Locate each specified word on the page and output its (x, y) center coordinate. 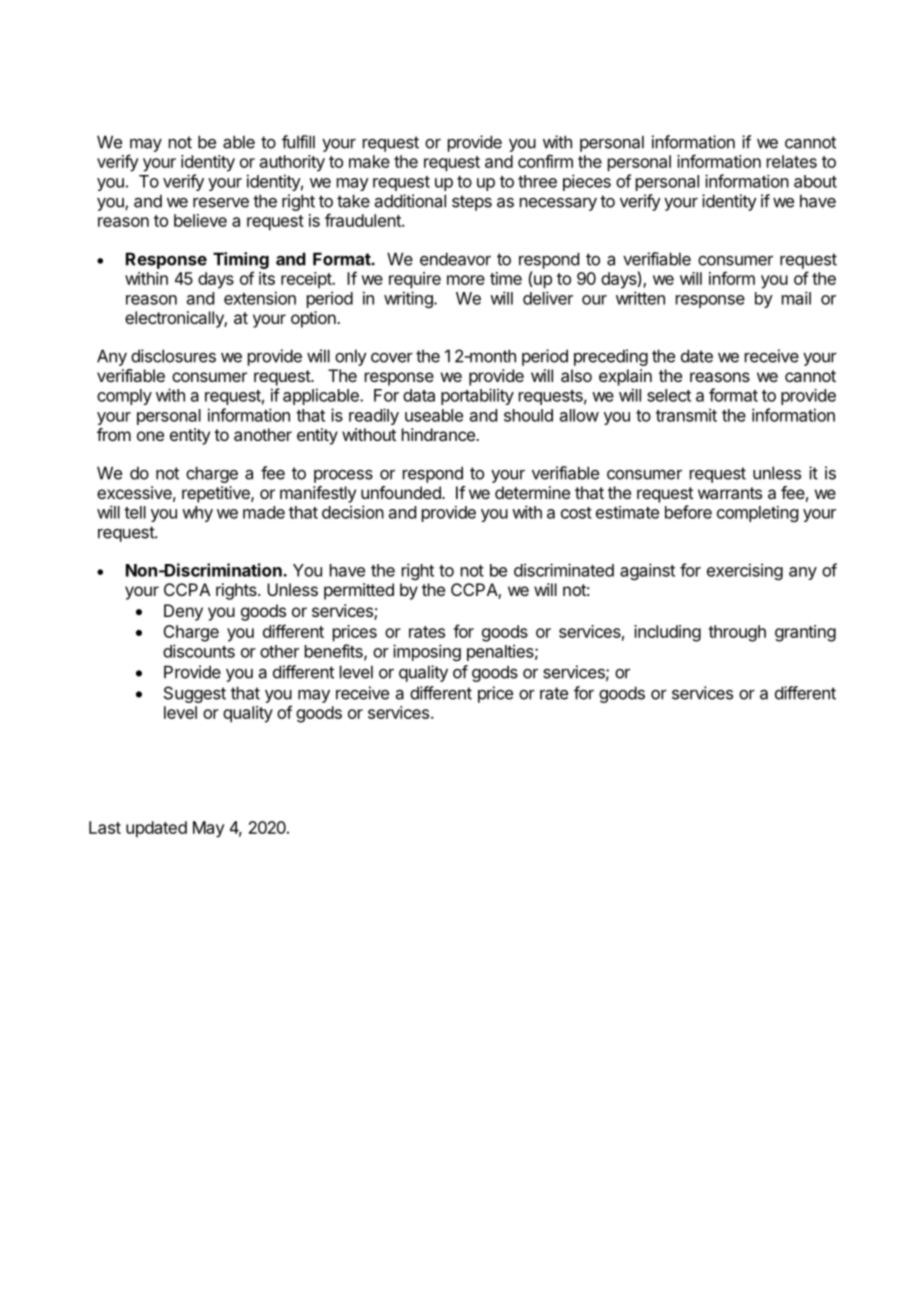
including (667, 633)
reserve (221, 202)
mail (796, 298)
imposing (427, 652)
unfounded (402, 492)
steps (472, 203)
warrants (730, 493)
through (737, 633)
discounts (199, 651)
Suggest (195, 694)
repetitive (217, 494)
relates (792, 161)
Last (105, 827)
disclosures (173, 356)
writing (409, 299)
